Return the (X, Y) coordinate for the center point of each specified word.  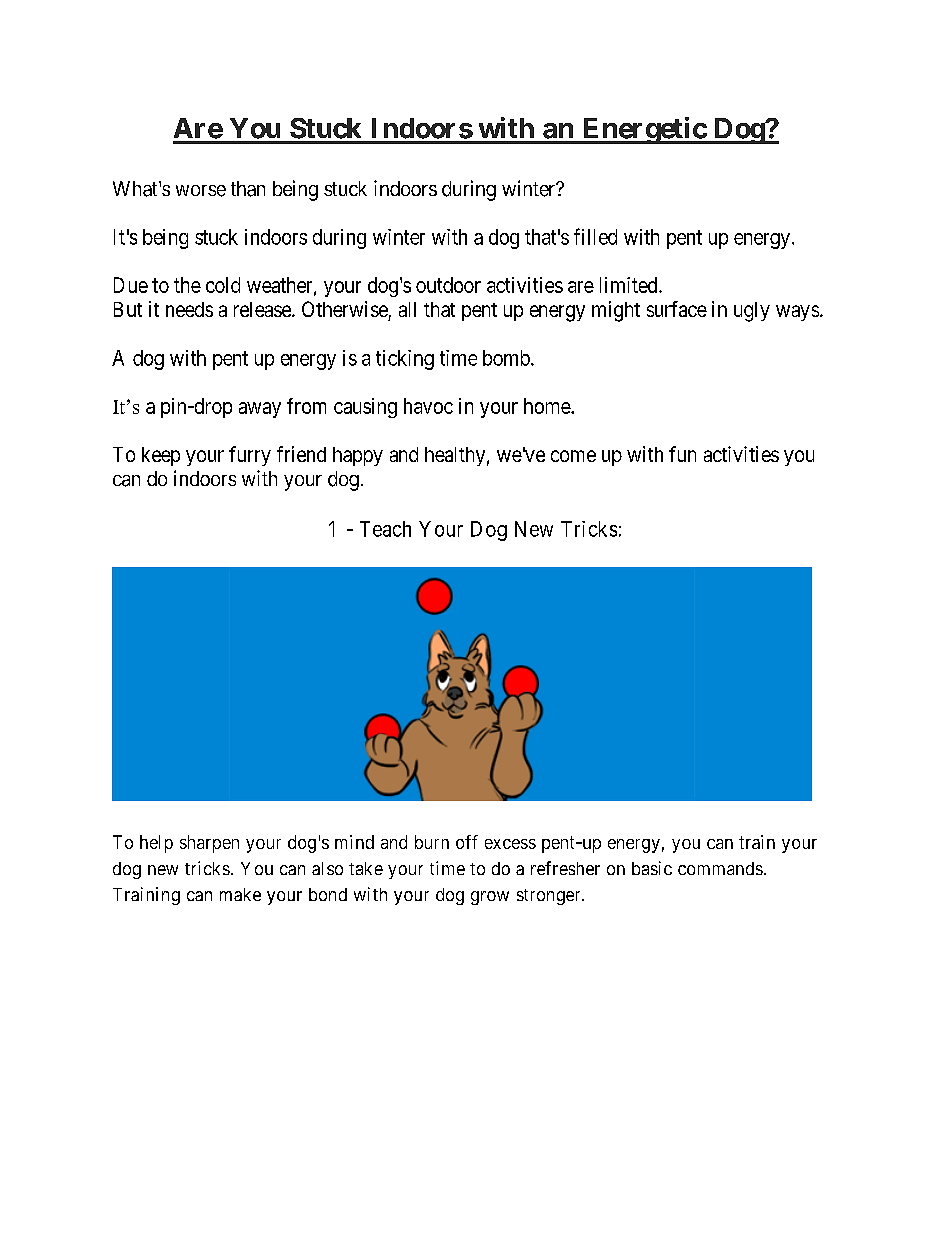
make (240, 894)
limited (630, 285)
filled (595, 236)
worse (201, 191)
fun (682, 454)
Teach (385, 529)
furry (250, 456)
